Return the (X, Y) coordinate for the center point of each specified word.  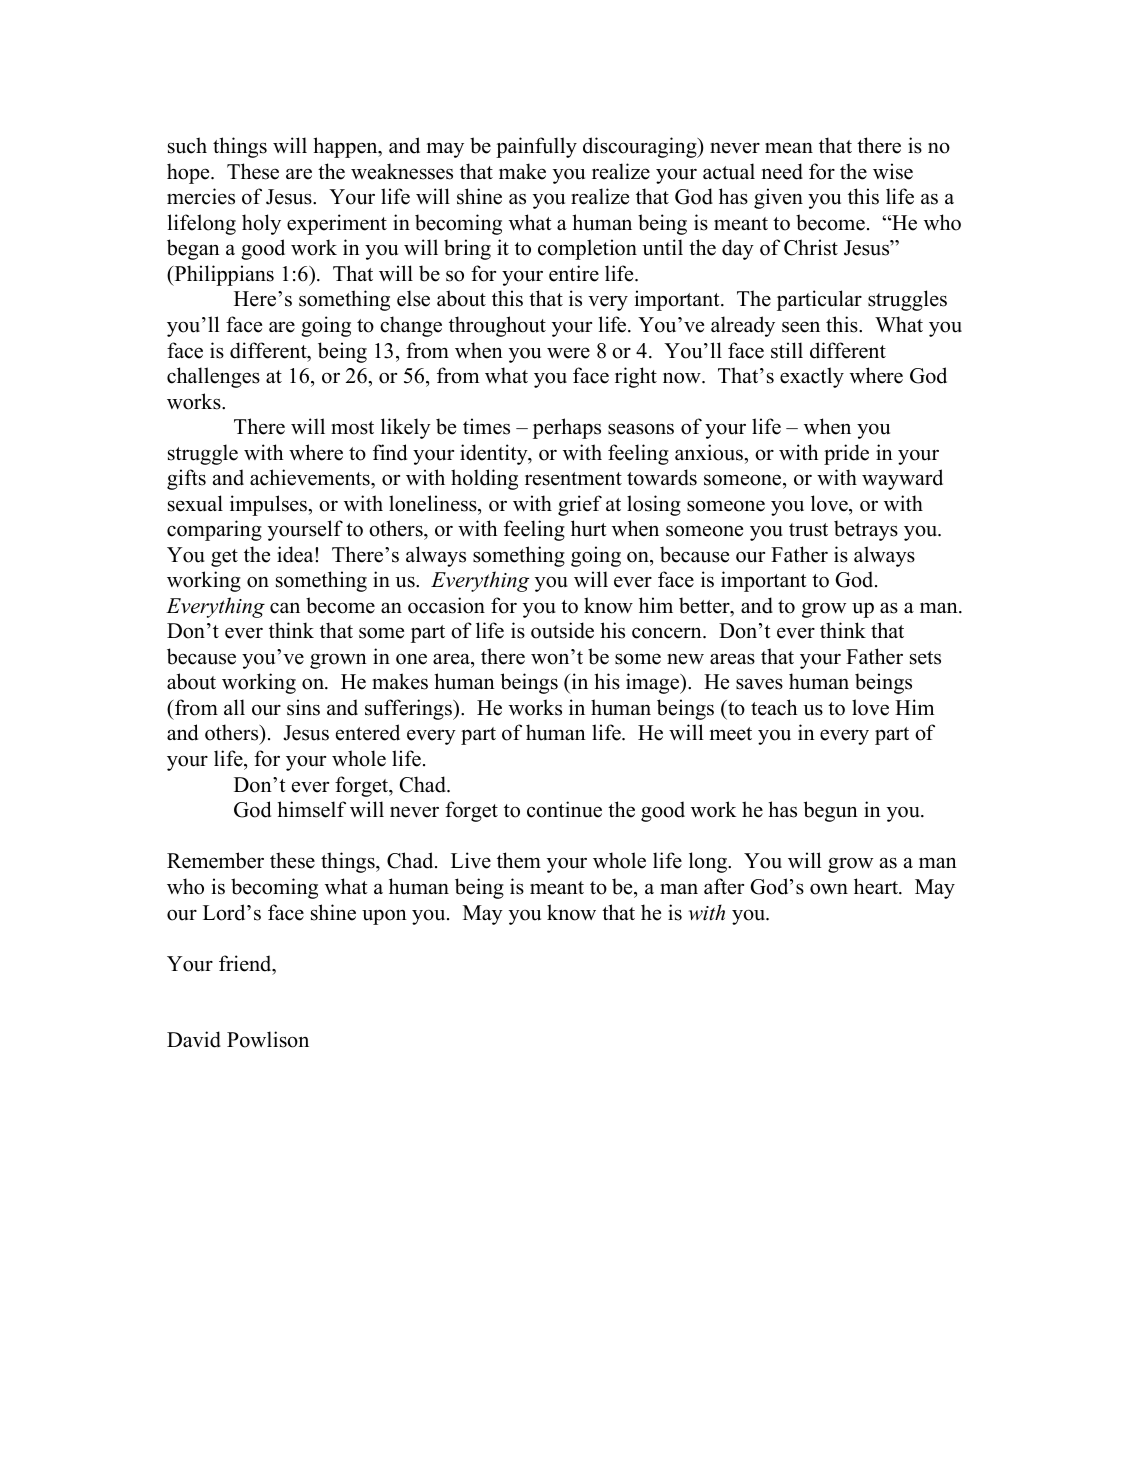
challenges (213, 377)
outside (562, 630)
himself (311, 809)
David (194, 1039)
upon (384, 917)
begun (831, 811)
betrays (866, 530)
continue (564, 809)
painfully (536, 147)
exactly (812, 377)
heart (877, 886)
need (782, 171)
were (568, 353)
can (285, 608)
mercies (201, 196)
